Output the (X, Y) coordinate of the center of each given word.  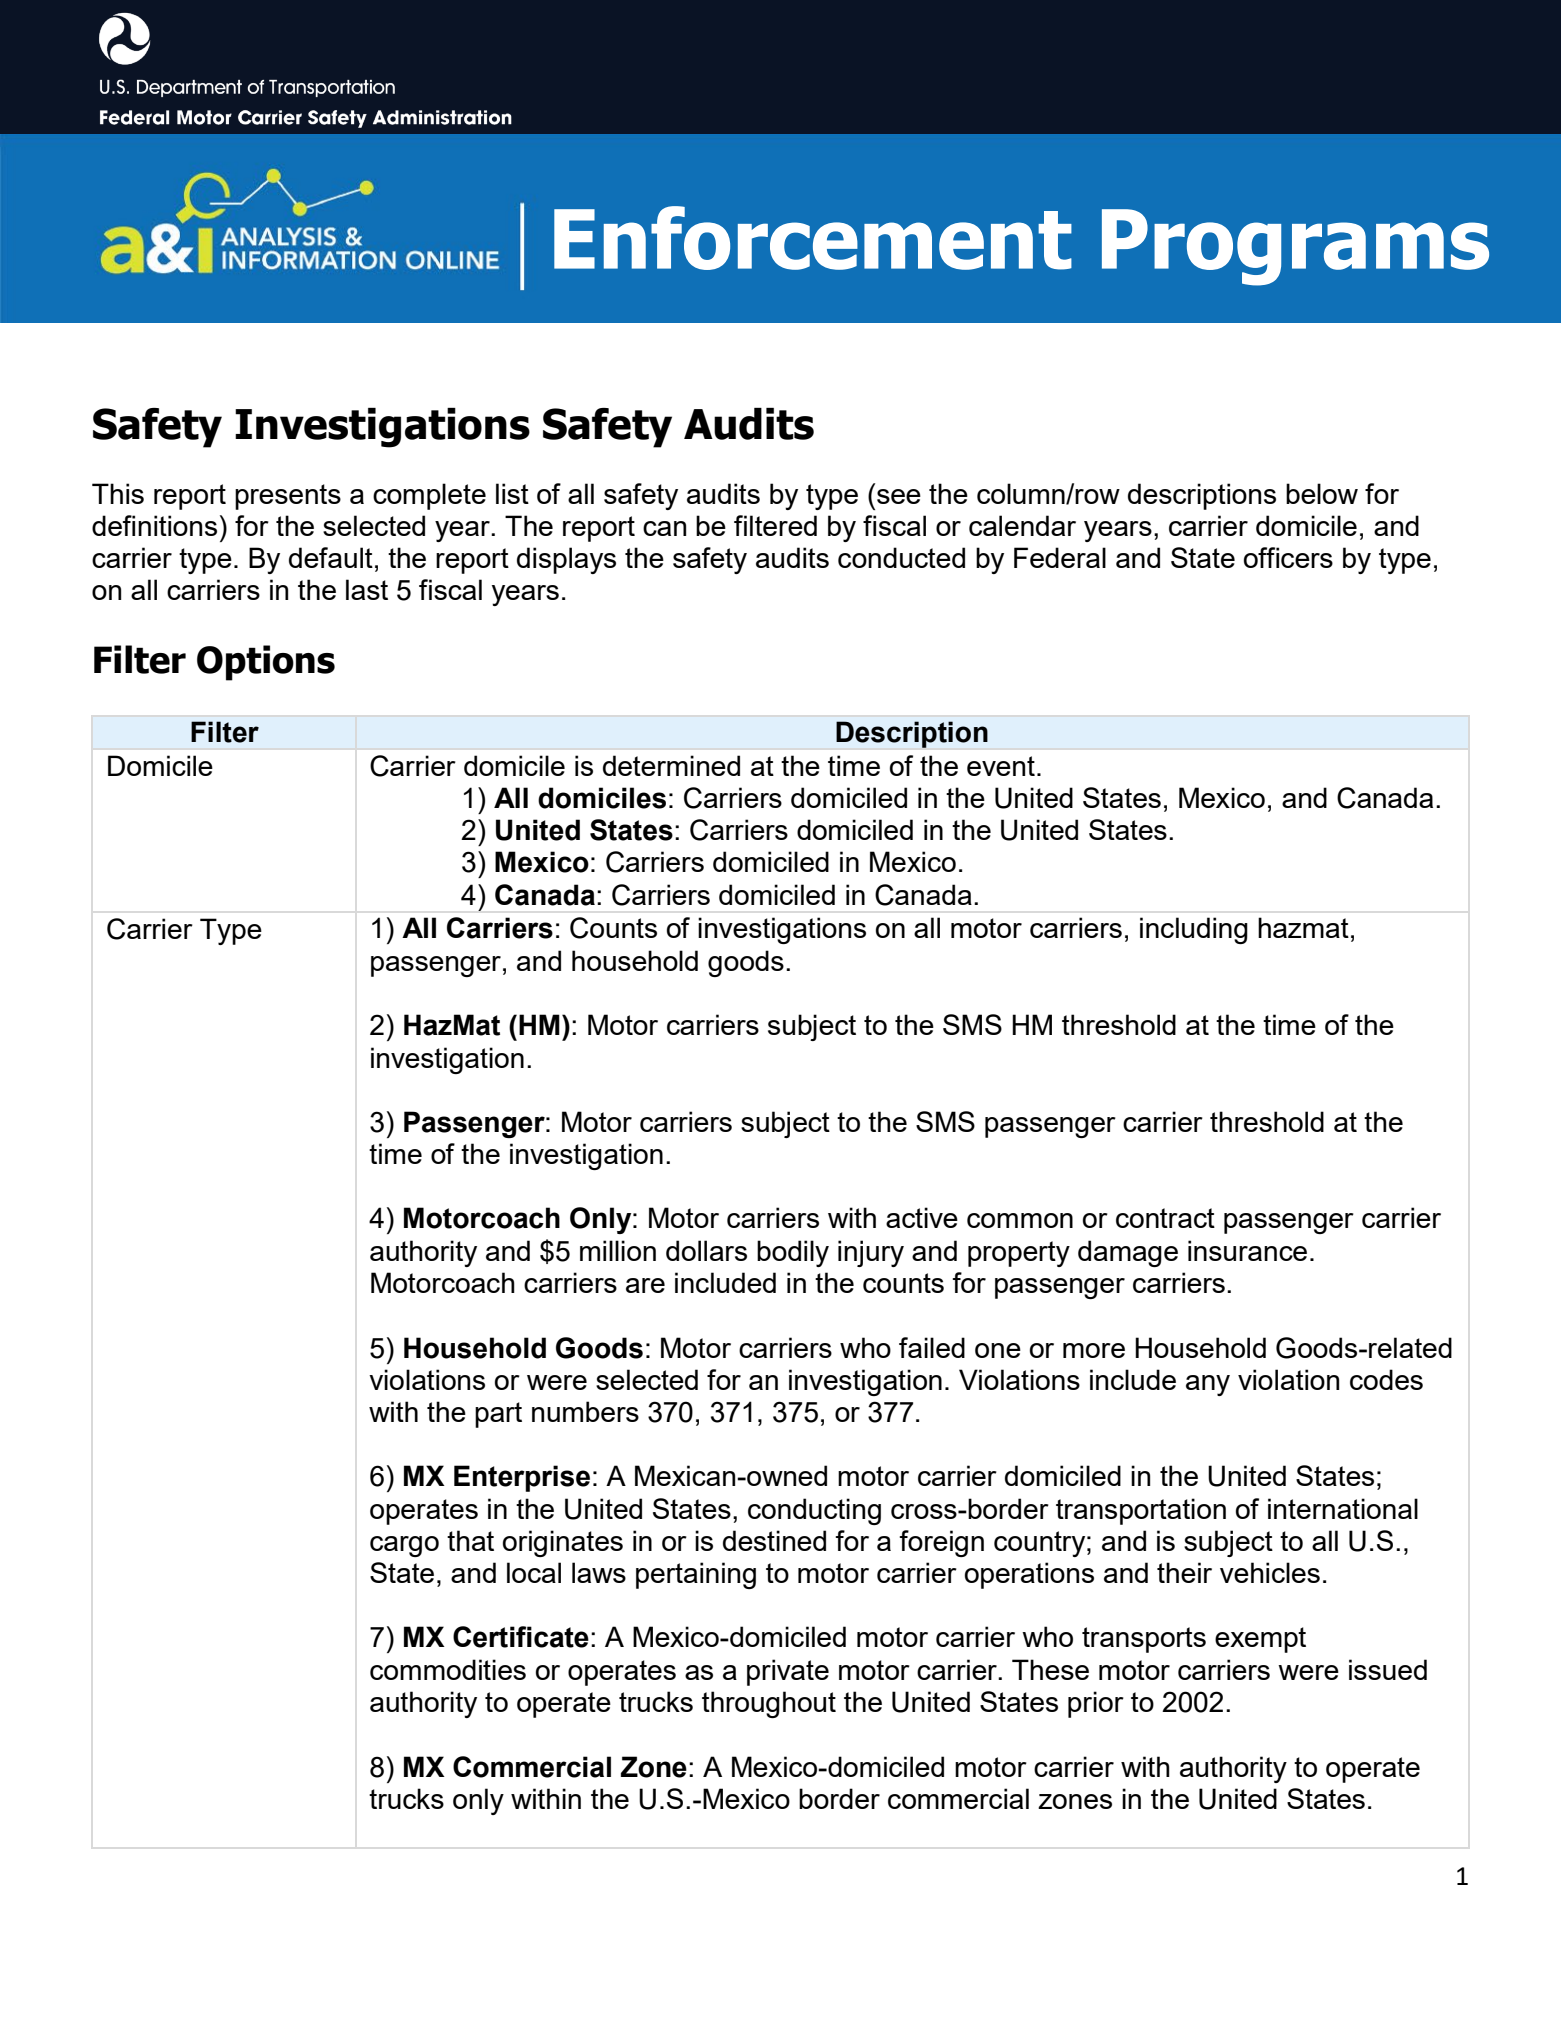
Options (266, 663)
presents (288, 497)
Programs (1295, 247)
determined (671, 765)
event (1001, 766)
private (788, 1672)
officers (1288, 557)
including (1194, 930)
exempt (1260, 1640)
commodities (448, 1669)
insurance (1247, 1250)
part (498, 1415)
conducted (901, 557)
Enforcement (813, 238)
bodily (793, 1253)
